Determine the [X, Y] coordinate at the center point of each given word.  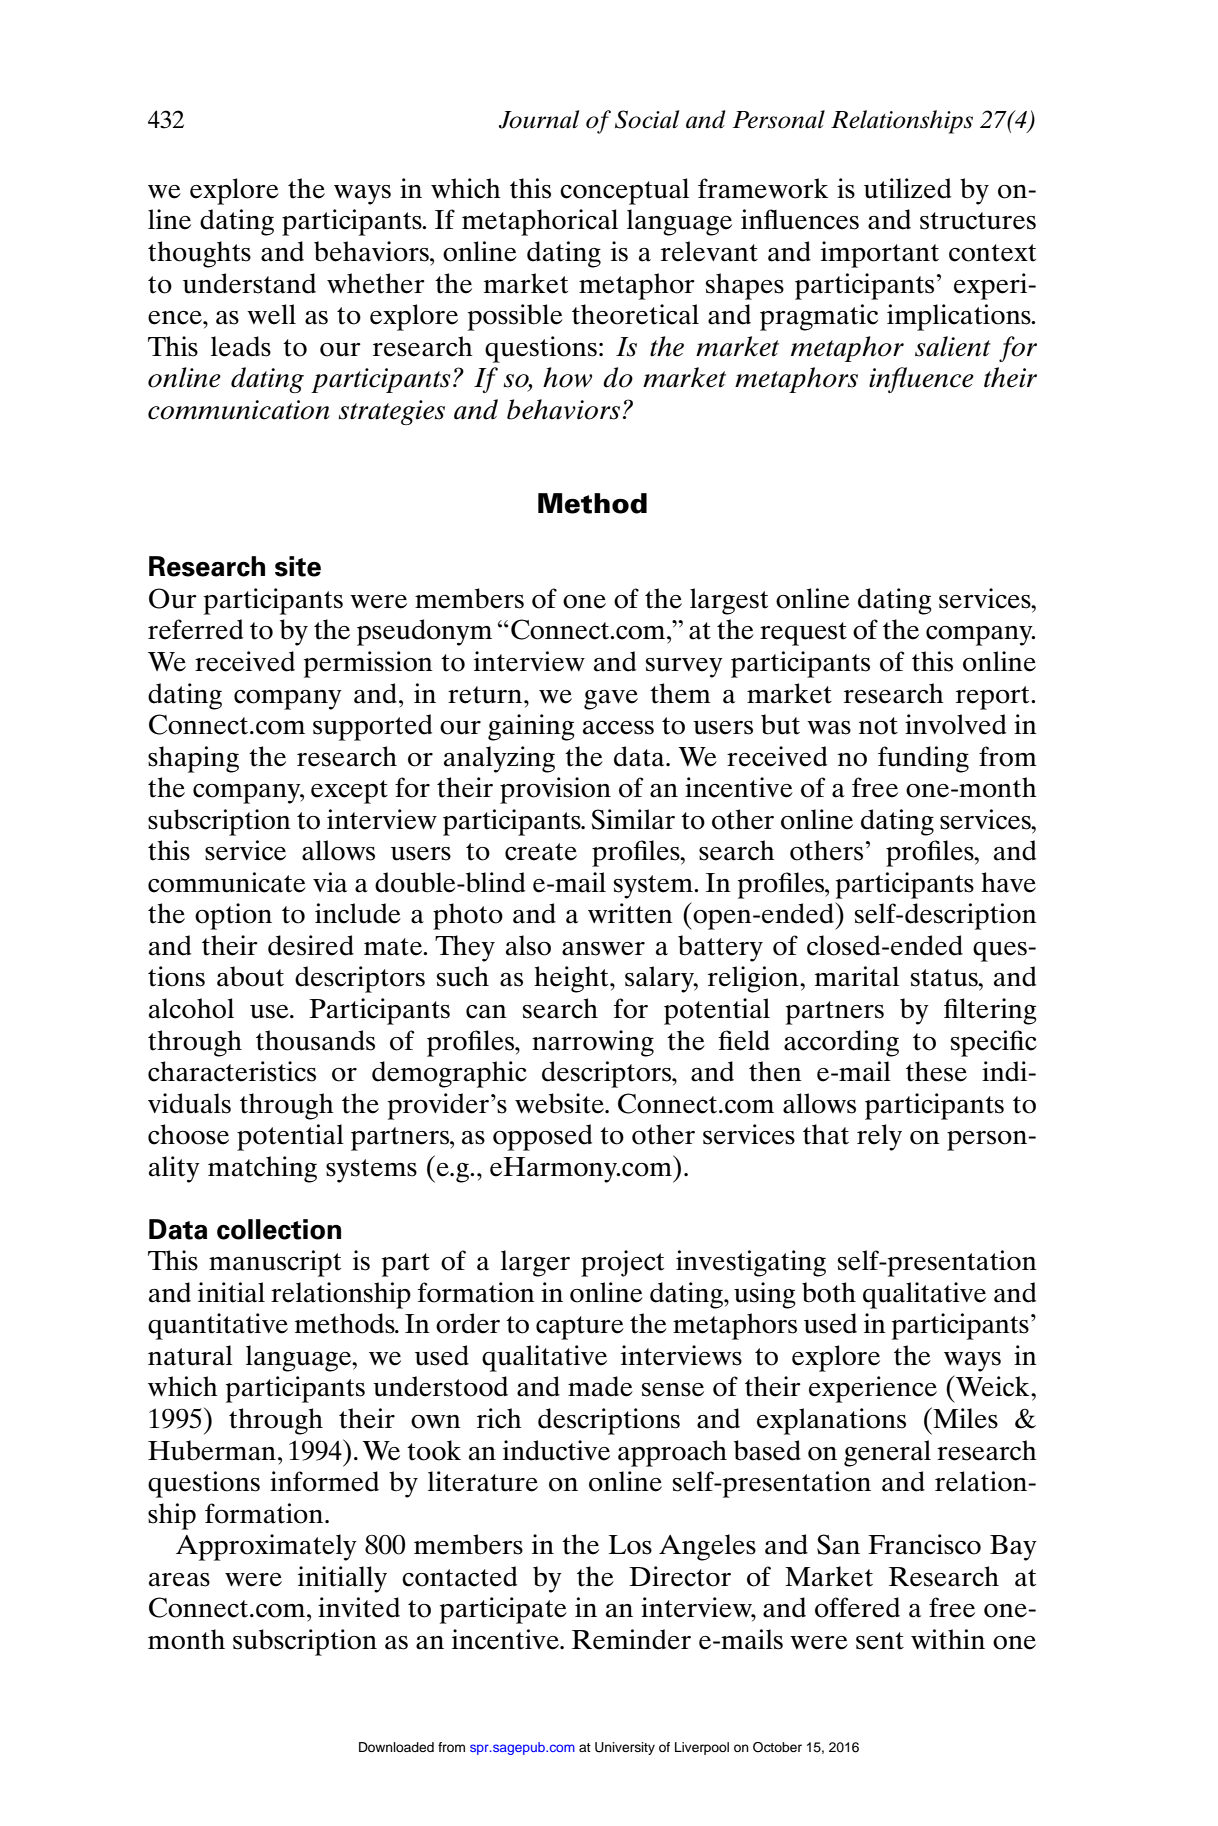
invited [359, 1607]
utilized [907, 188]
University [625, 1748]
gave [611, 700]
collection [279, 1229]
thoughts [199, 254]
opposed [542, 1137]
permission [368, 664]
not [878, 726]
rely [879, 1137]
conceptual [624, 191]
